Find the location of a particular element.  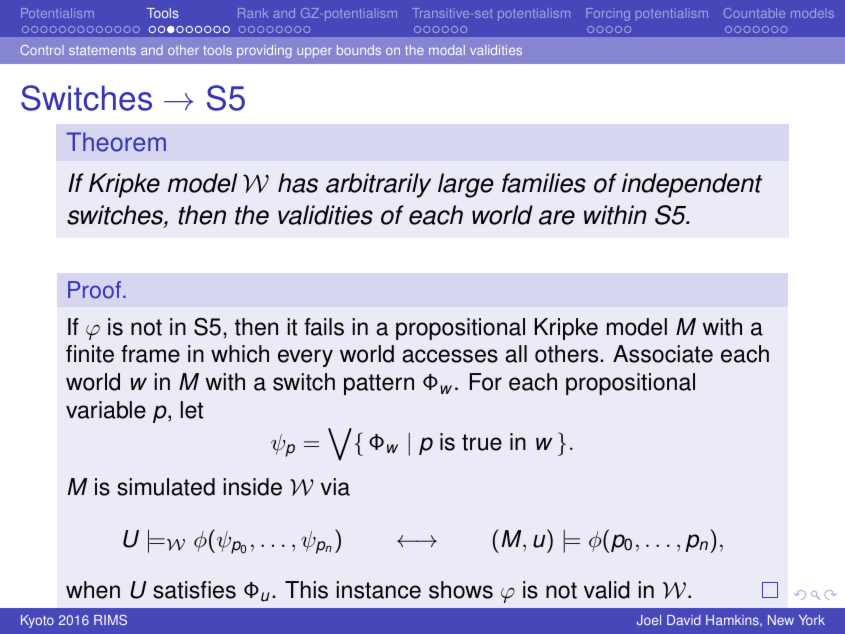

large is located at coordinates (465, 185).
